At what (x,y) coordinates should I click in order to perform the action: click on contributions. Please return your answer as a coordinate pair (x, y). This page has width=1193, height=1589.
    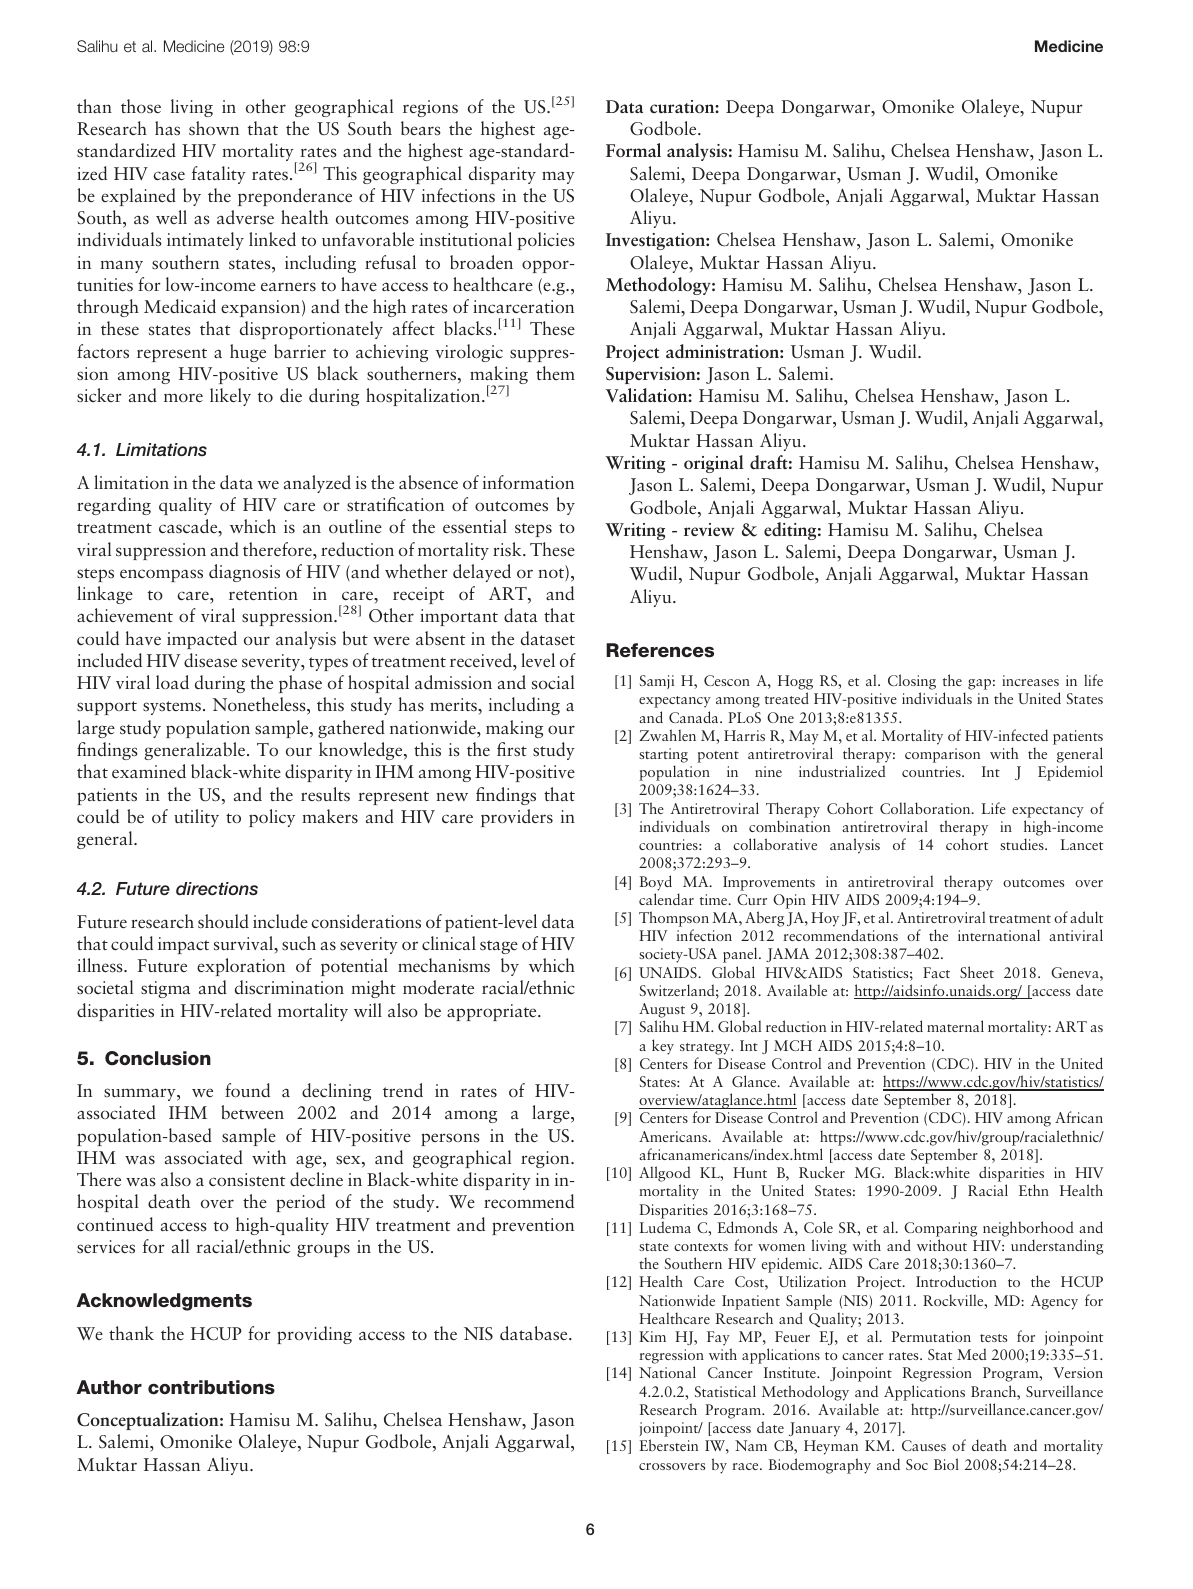
    Looking at the image, I should click on (211, 1387).
